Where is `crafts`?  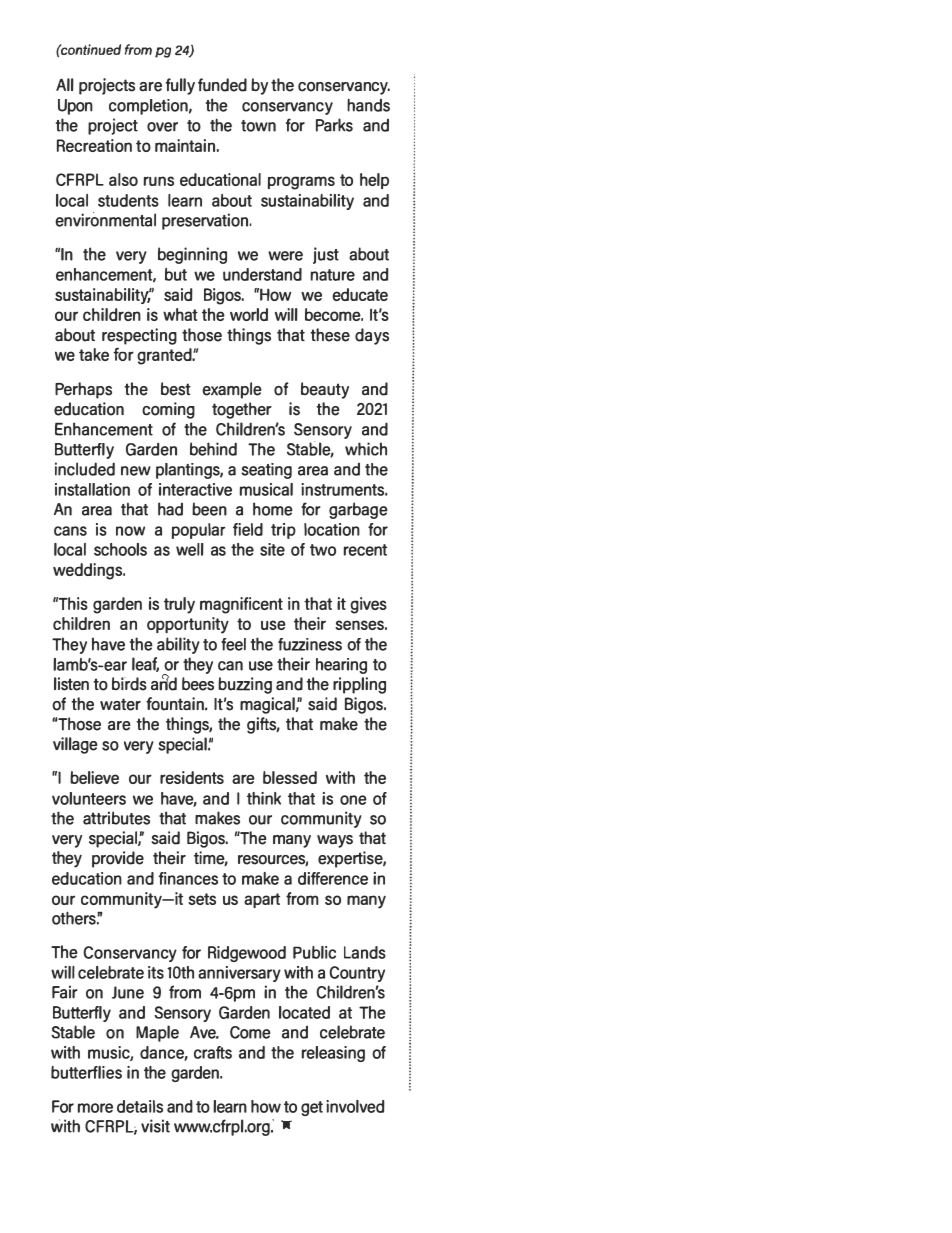 crafts is located at coordinates (213, 1052).
